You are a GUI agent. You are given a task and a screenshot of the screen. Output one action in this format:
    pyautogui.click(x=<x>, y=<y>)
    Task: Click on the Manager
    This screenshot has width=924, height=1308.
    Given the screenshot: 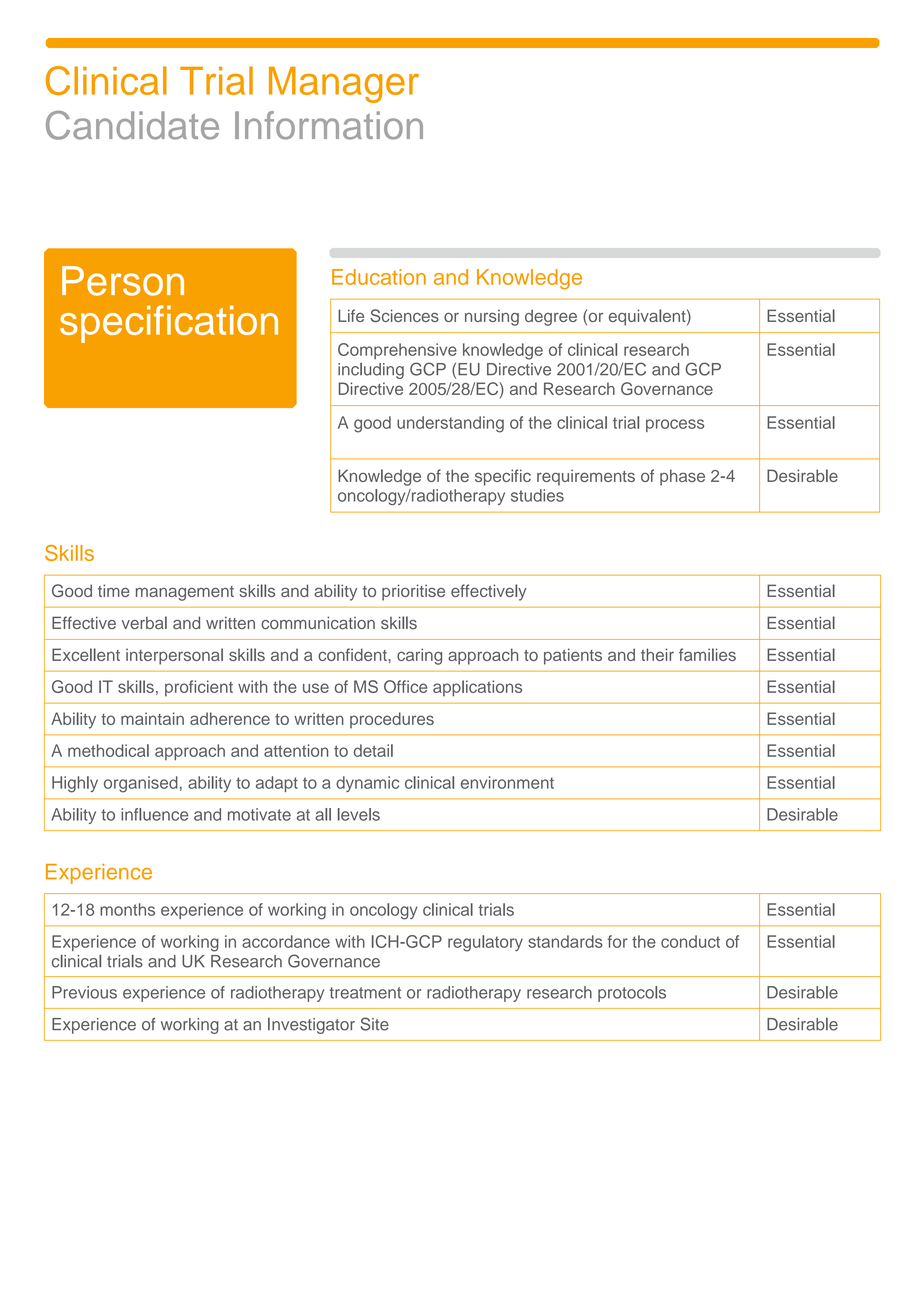 What is the action you would take?
    pyautogui.click(x=344, y=85)
